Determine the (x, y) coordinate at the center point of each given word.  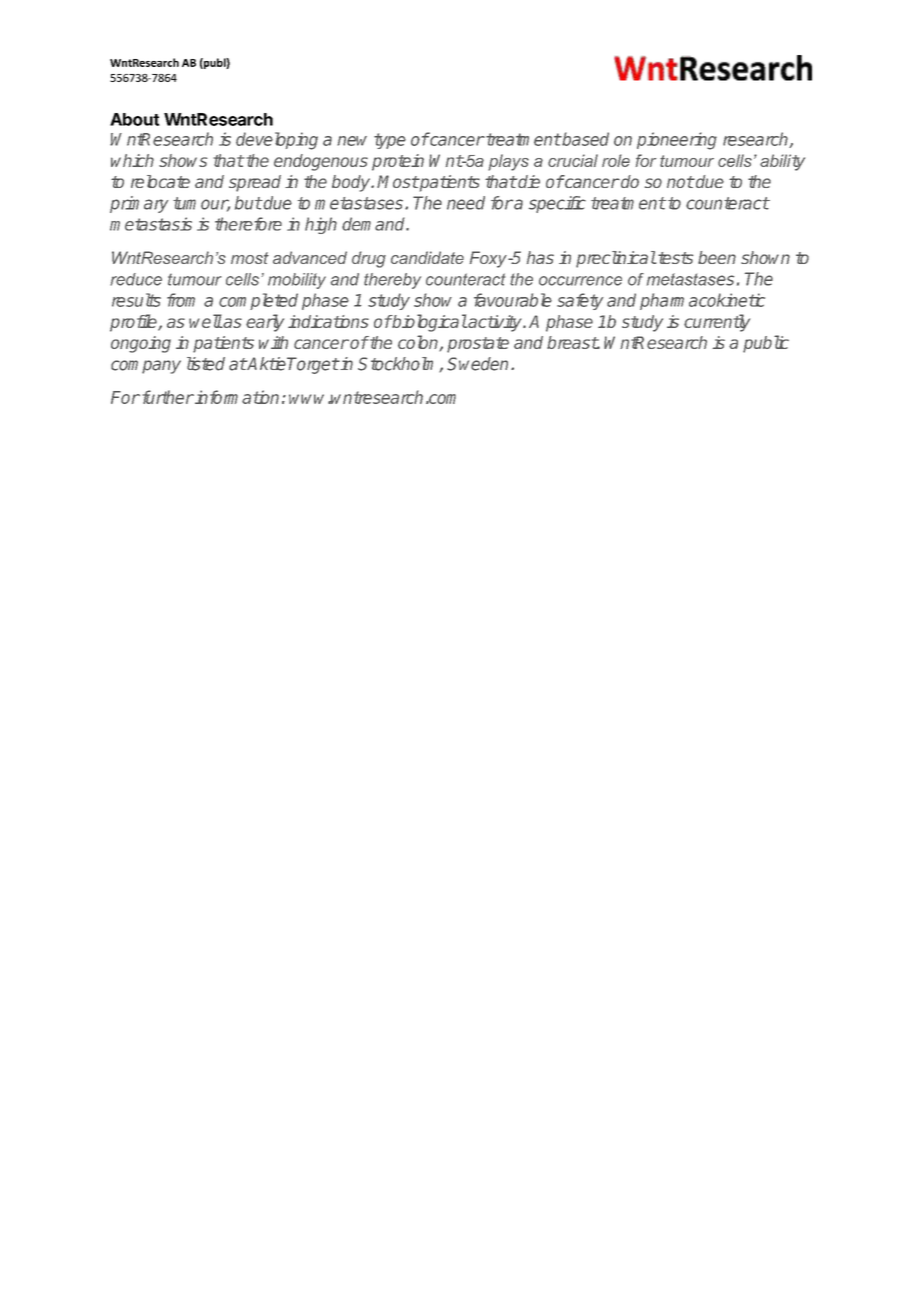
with (273, 342)
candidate (427, 257)
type (390, 141)
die (528, 181)
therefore (248, 224)
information (236, 397)
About (135, 119)
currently (717, 323)
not (680, 182)
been (717, 257)
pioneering (677, 141)
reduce (136, 279)
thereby (392, 281)
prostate (478, 345)
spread (255, 183)
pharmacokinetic (702, 301)
